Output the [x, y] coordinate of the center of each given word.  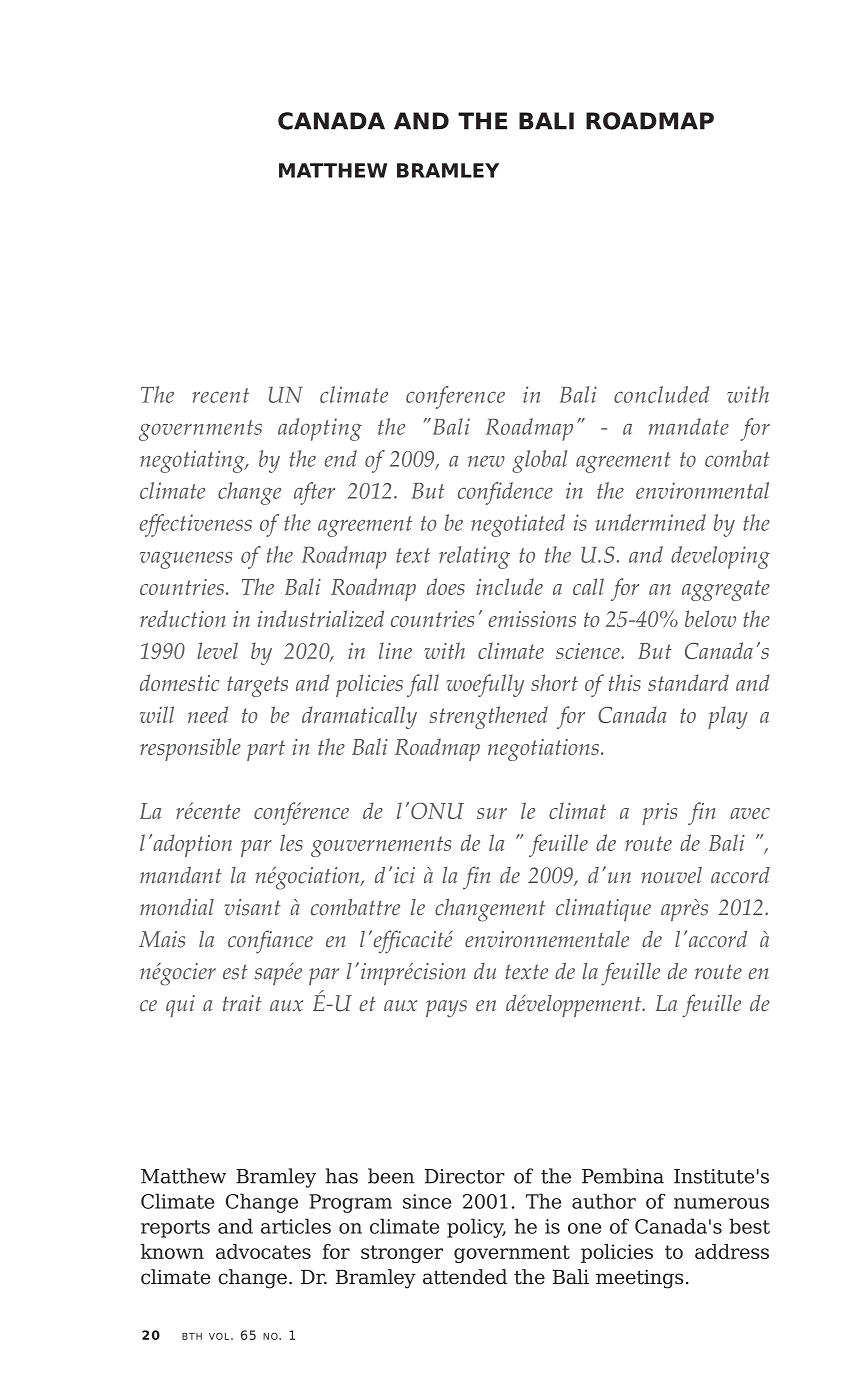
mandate [689, 426]
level [217, 650]
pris [660, 814]
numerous [721, 1203]
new [486, 461]
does [446, 586]
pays [446, 1009]
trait [242, 1003]
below [710, 618]
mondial [177, 907]
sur [492, 813]
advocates [263, 1251]
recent [220, 395]
